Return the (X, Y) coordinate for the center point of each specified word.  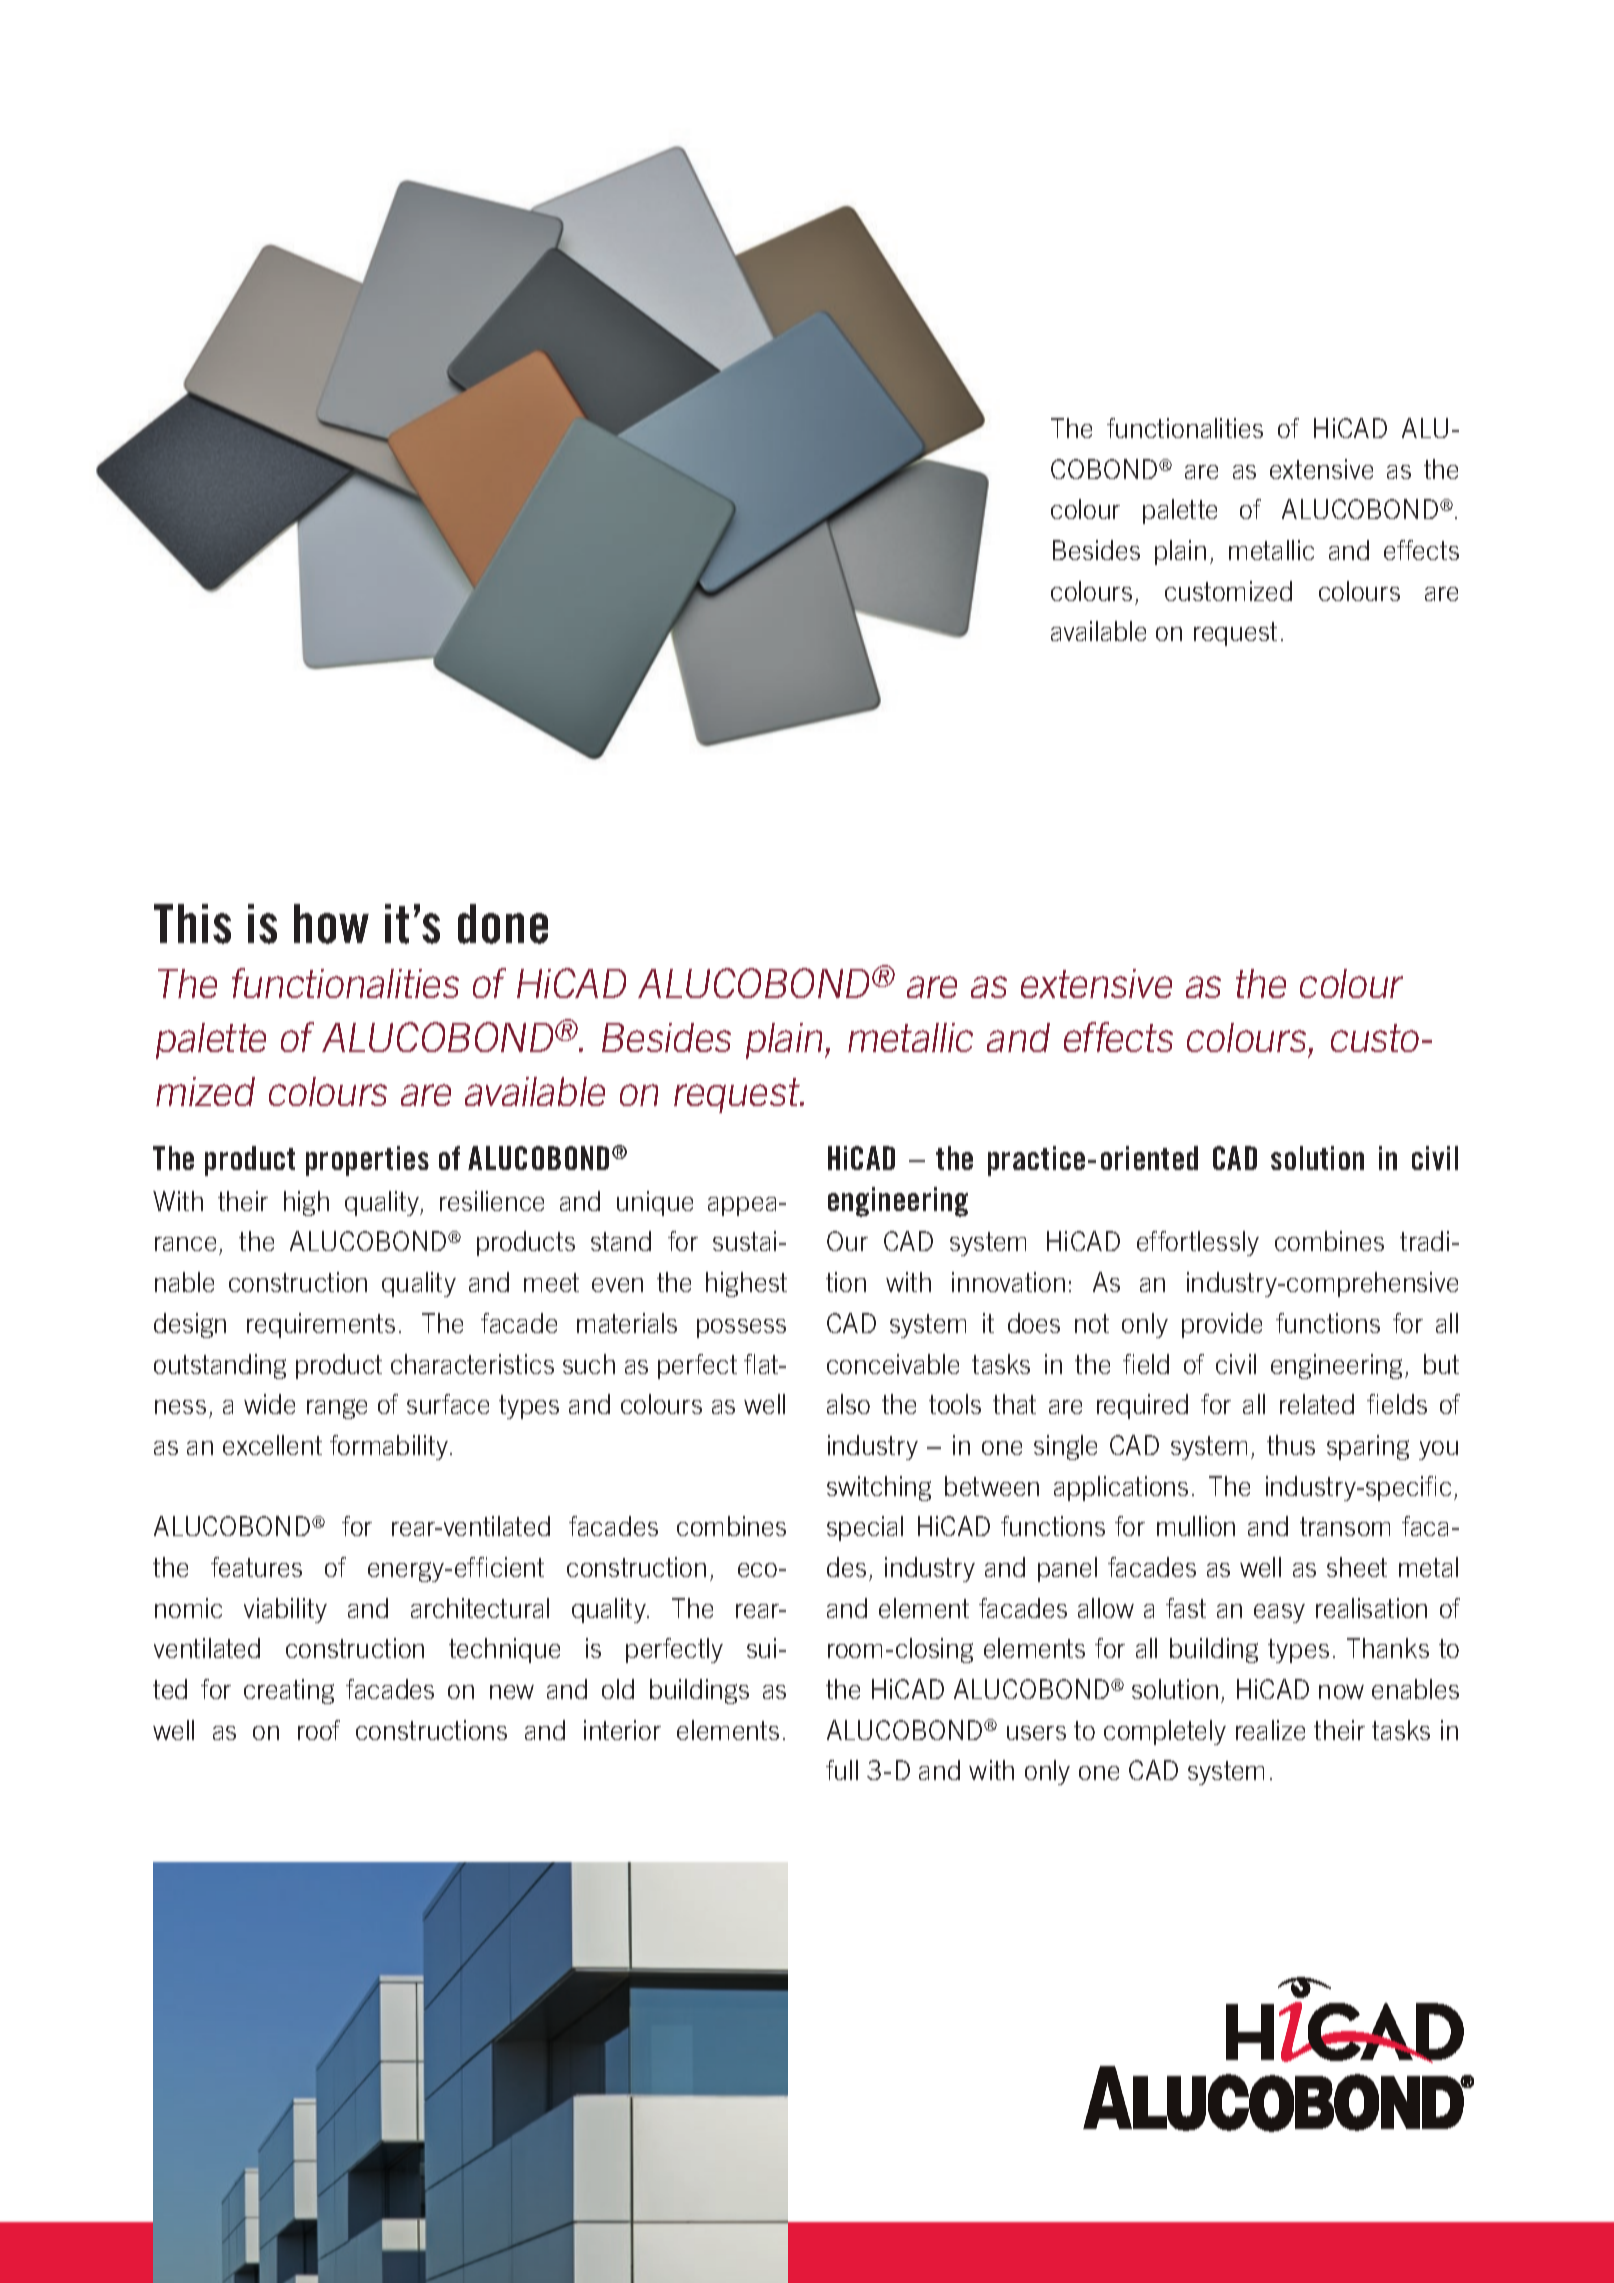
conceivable (893, 1364)
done (503, 924)
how (331, 924)
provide (1222, 1325)
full (842, 1770)
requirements (321, 1325)
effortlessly (1198, 1243)
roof (319, 1730)
